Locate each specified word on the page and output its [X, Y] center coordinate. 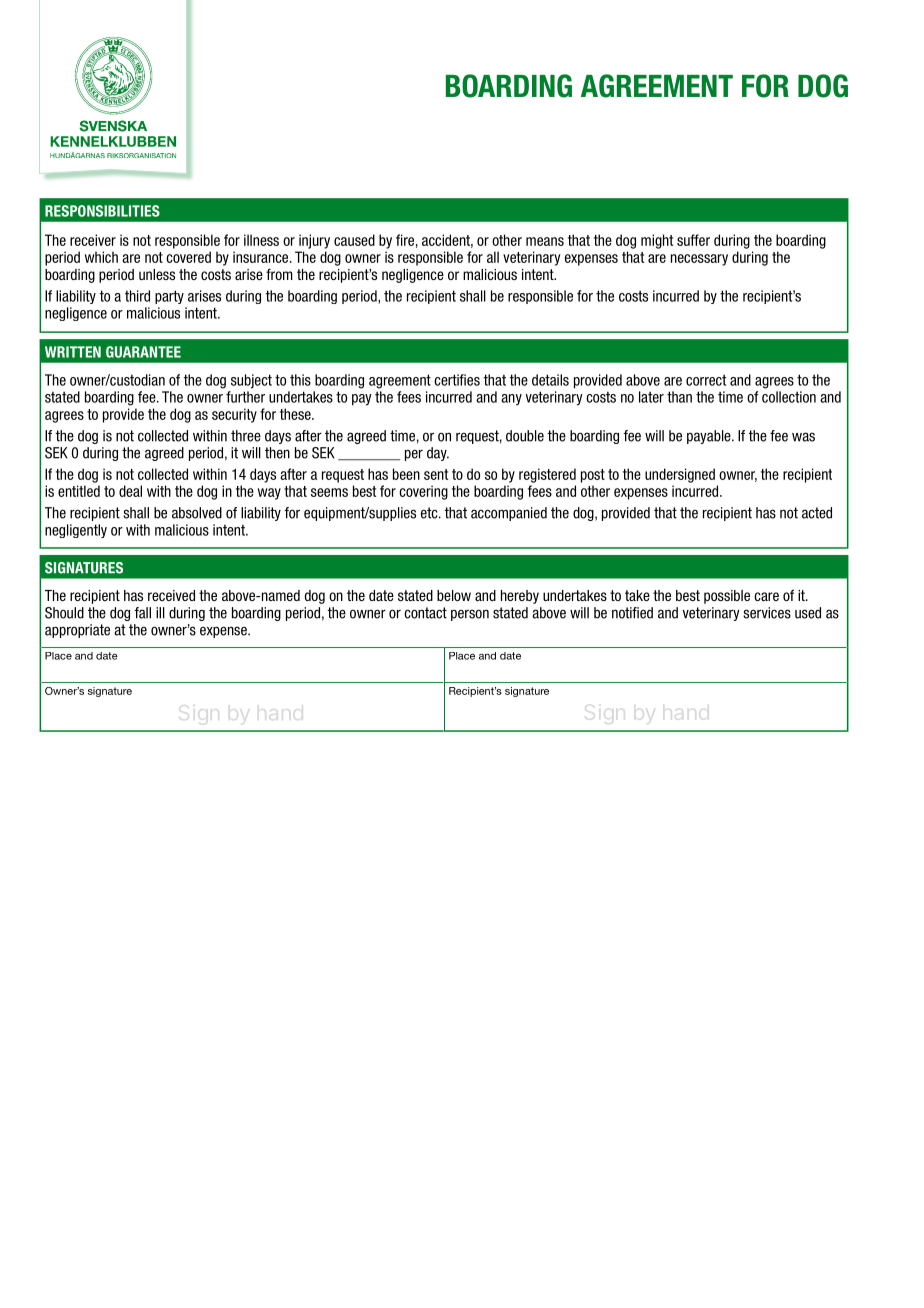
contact [425, 613]
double [525, 436]
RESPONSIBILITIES [102, 211]
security [234, 415]
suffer [693, 240]
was [803, 437]
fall [142, 613]
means [545, 241]
